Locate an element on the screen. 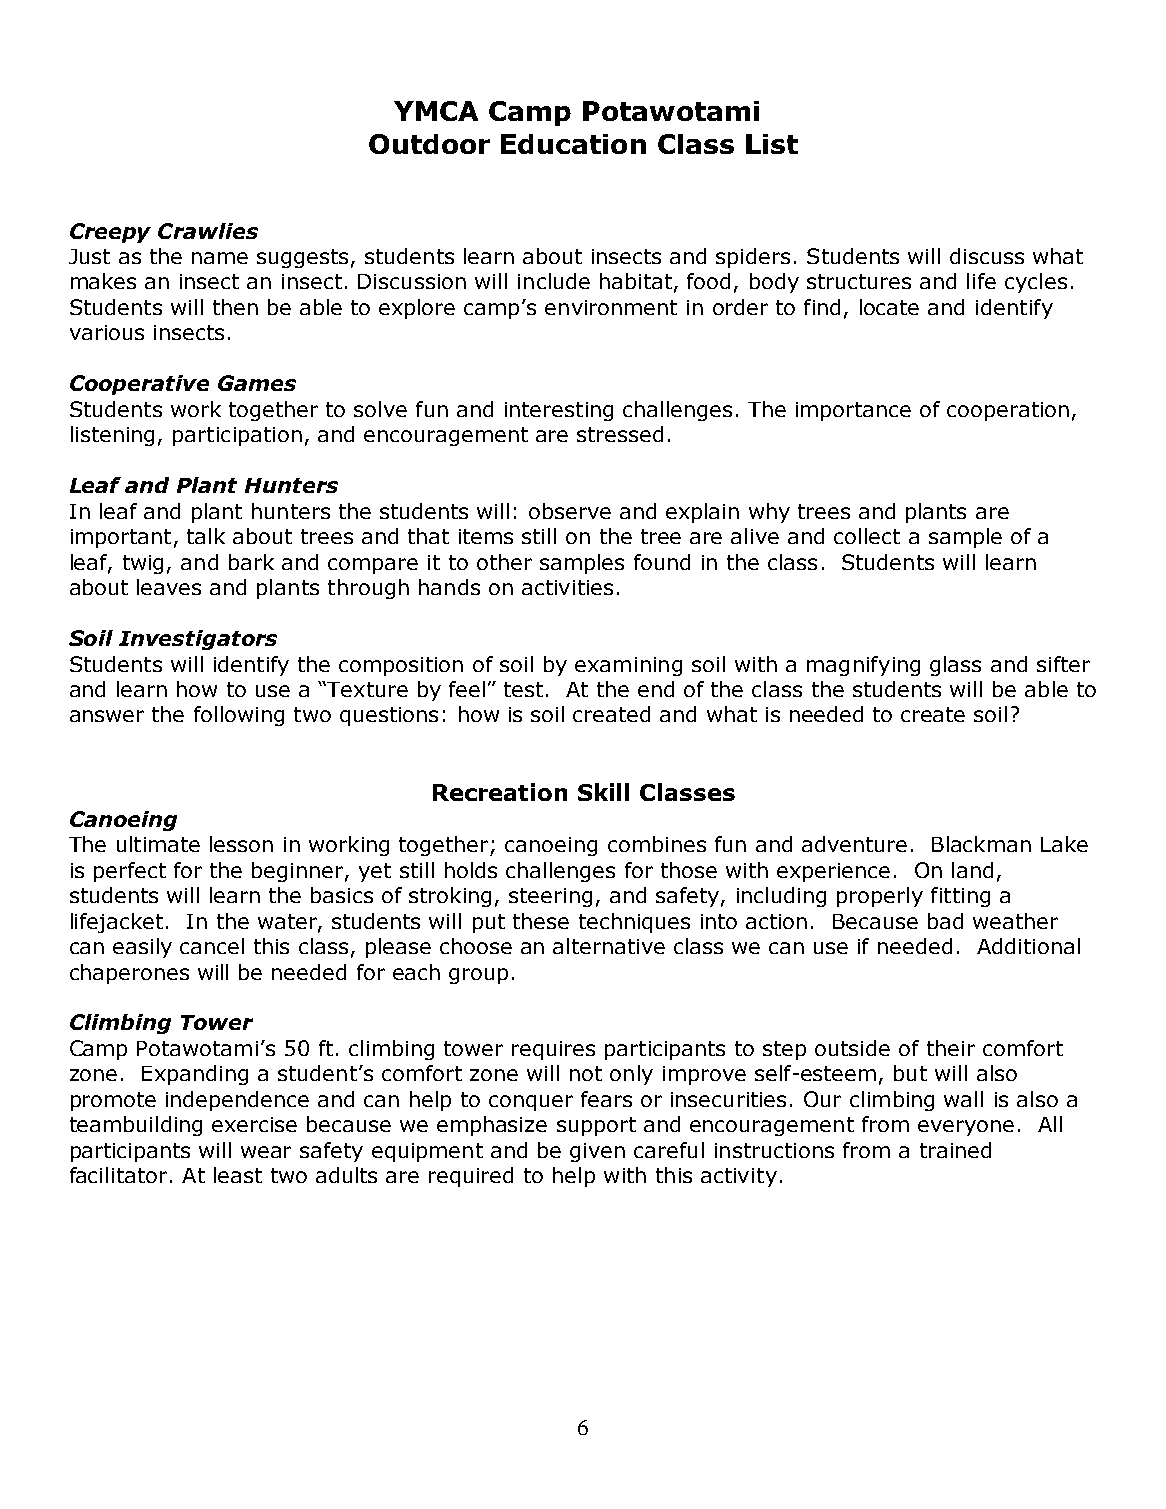 Image resolution: width=1166 pixels, height=1509 pixels. steering is located at coordinates (550, 897).
